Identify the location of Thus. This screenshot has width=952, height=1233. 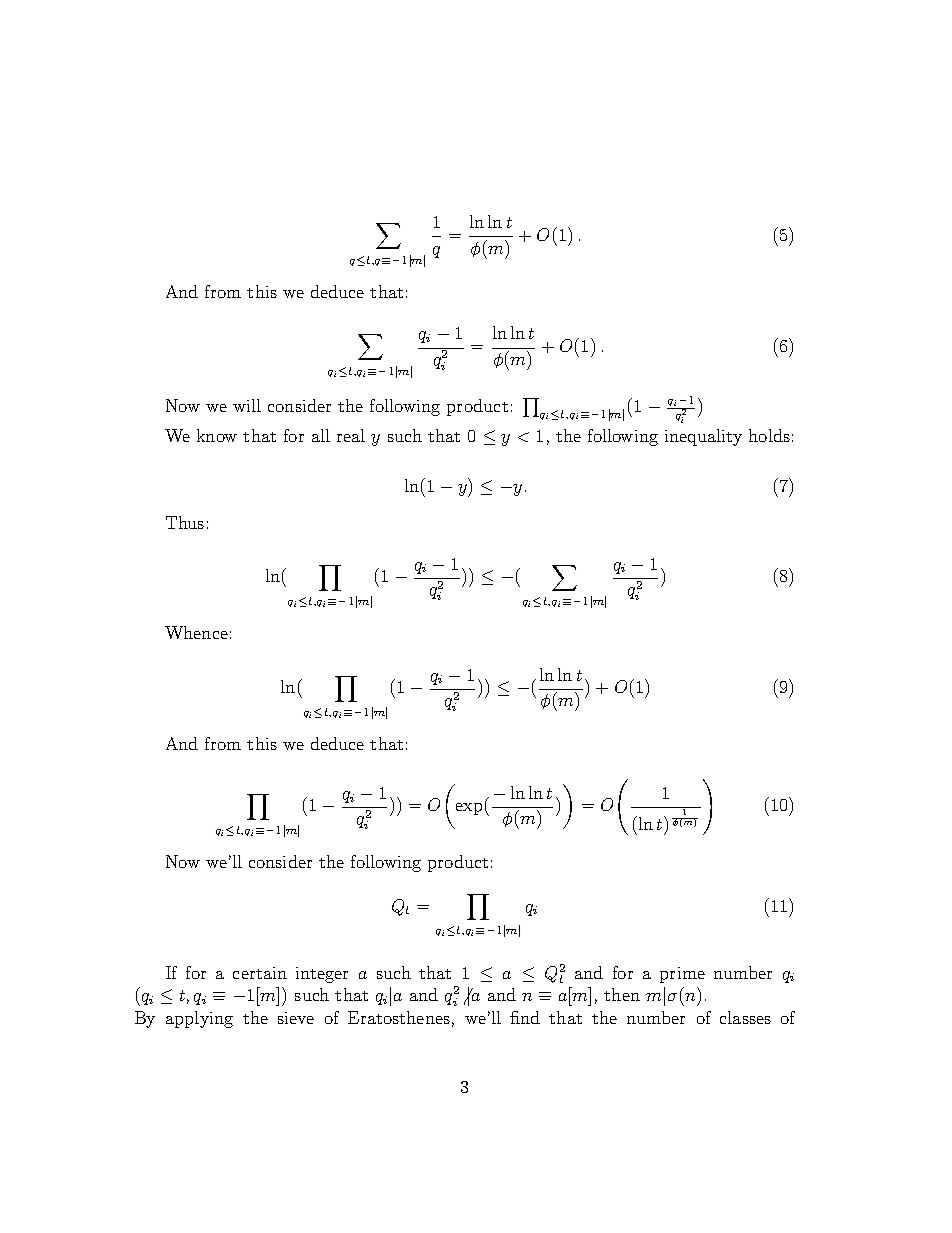
(185, 522).
